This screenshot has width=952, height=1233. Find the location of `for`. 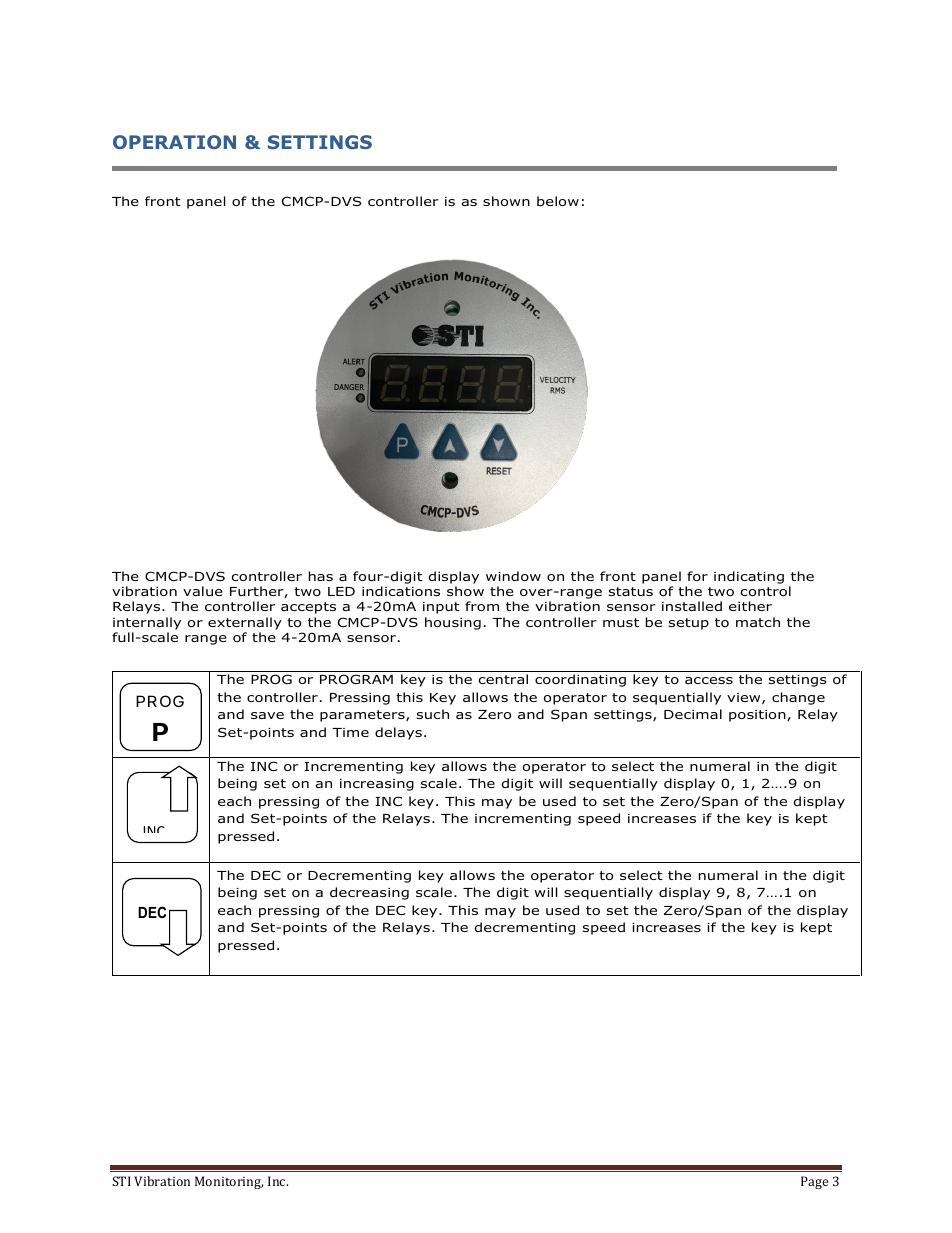

for is located at coordinates (697, 576).
